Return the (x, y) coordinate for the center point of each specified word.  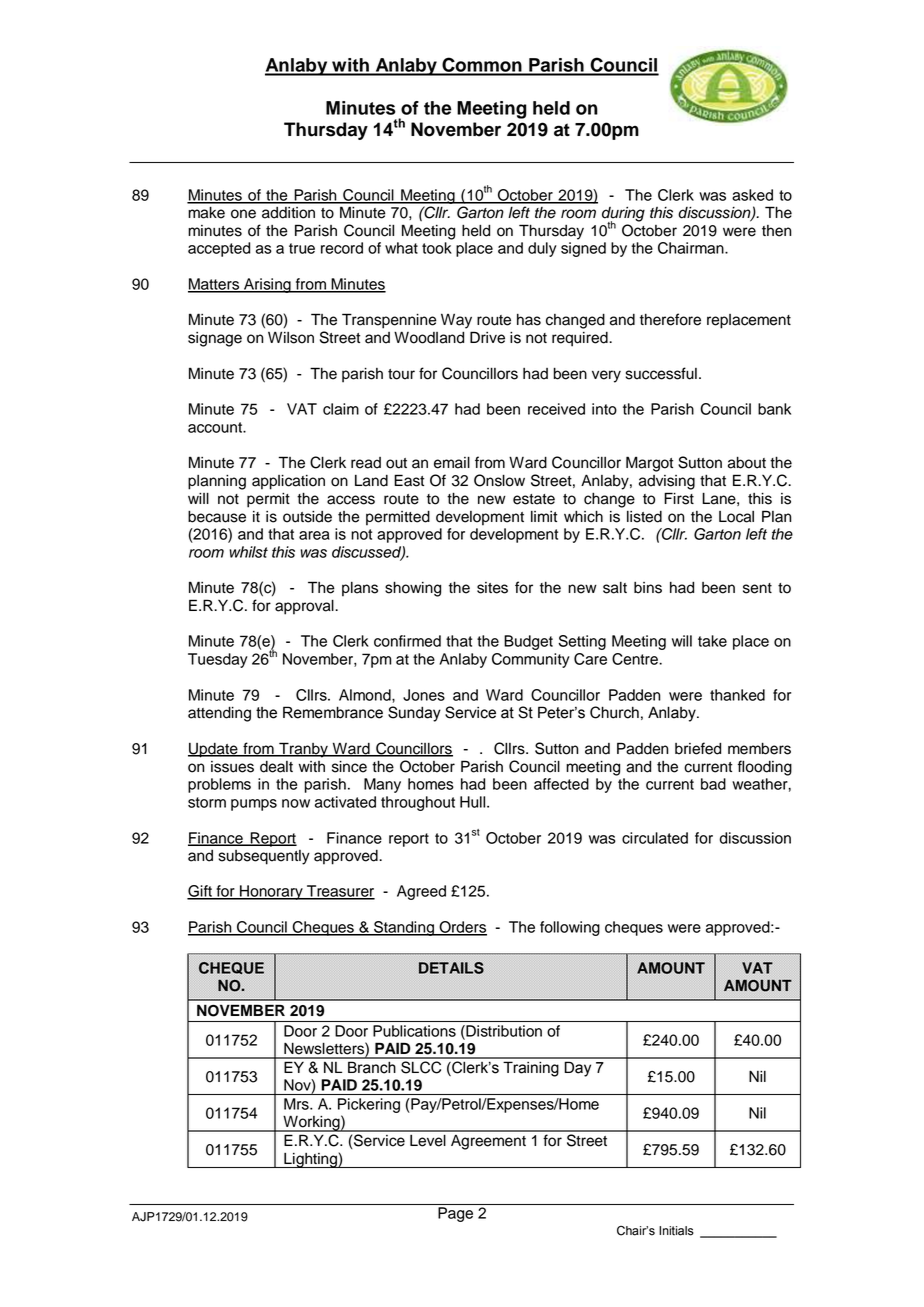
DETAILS (451, 968)
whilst (248, 552)
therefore (670, 319)
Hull (474, 802)
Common (482, 66)
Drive (487, 337)
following (570, 928)
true (302, 248)
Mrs (297, 1104)
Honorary (271, 892)
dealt (276, 767)
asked (752, 195)
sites (492, 588)
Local (736, 517)
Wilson (291, 337)
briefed (698, 748)
